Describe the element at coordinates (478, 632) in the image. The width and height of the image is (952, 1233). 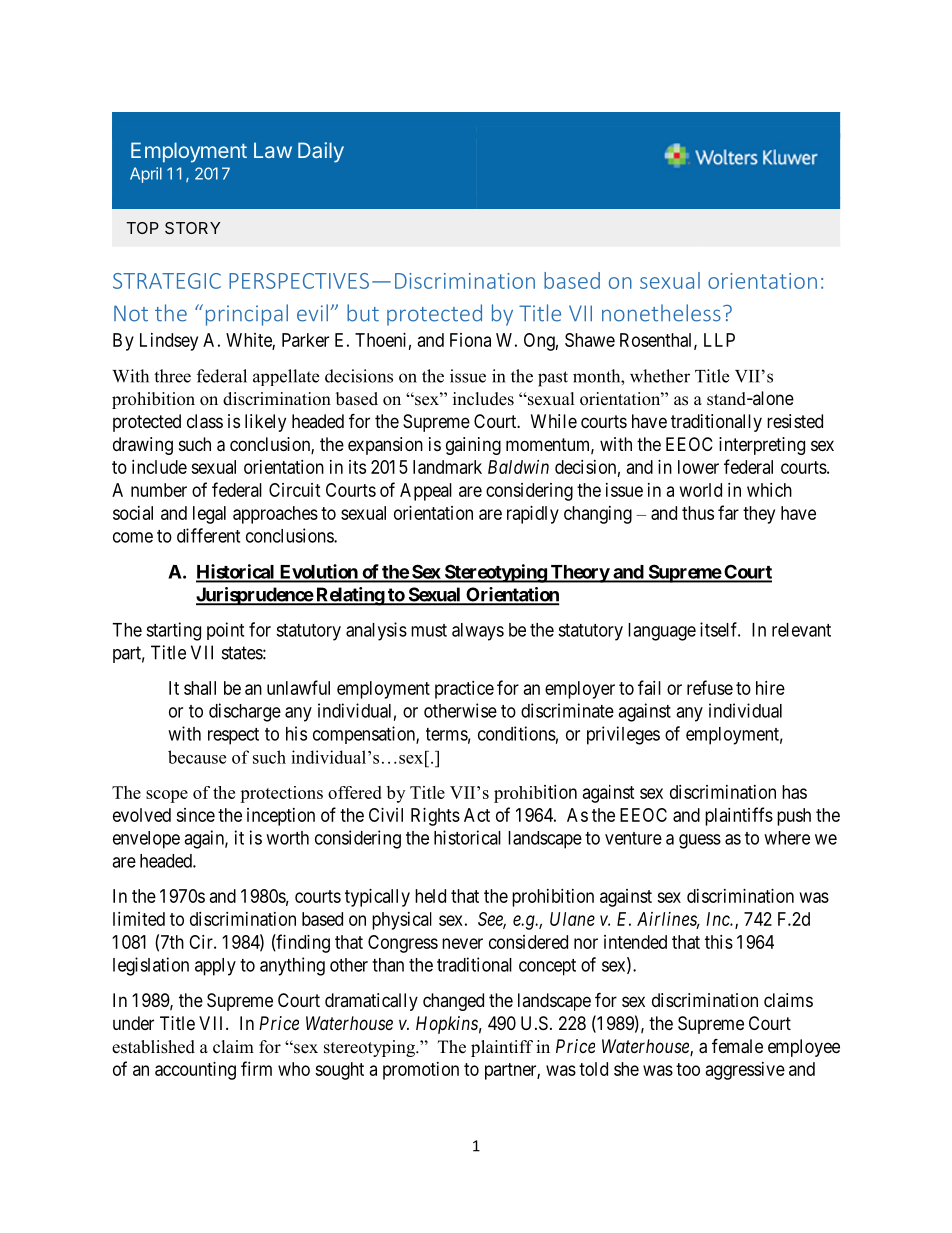
I see `always` at that location.
